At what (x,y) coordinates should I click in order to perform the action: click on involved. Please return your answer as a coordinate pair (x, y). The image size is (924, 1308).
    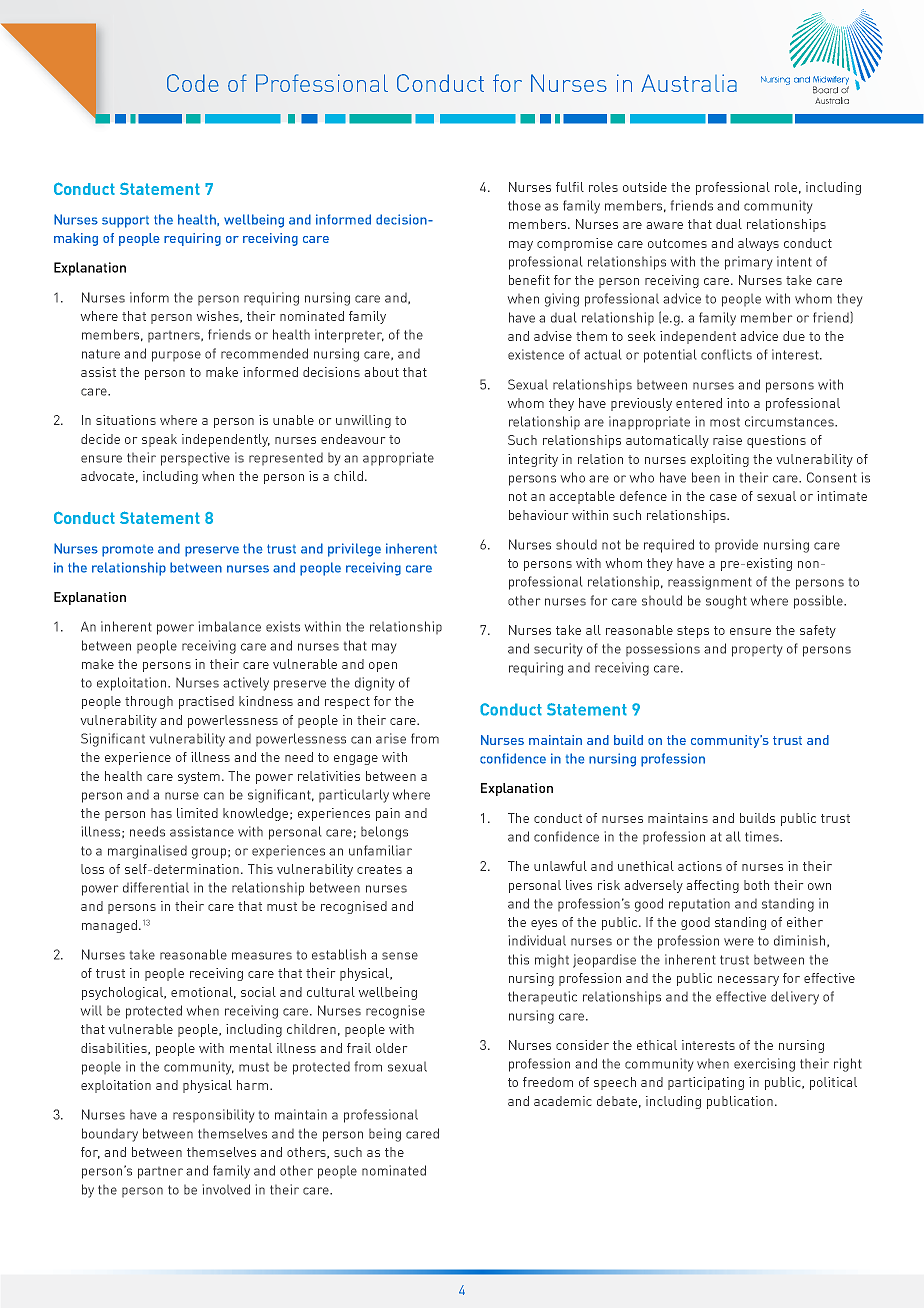
    Looking at the image, I should click on (226, 1189).
